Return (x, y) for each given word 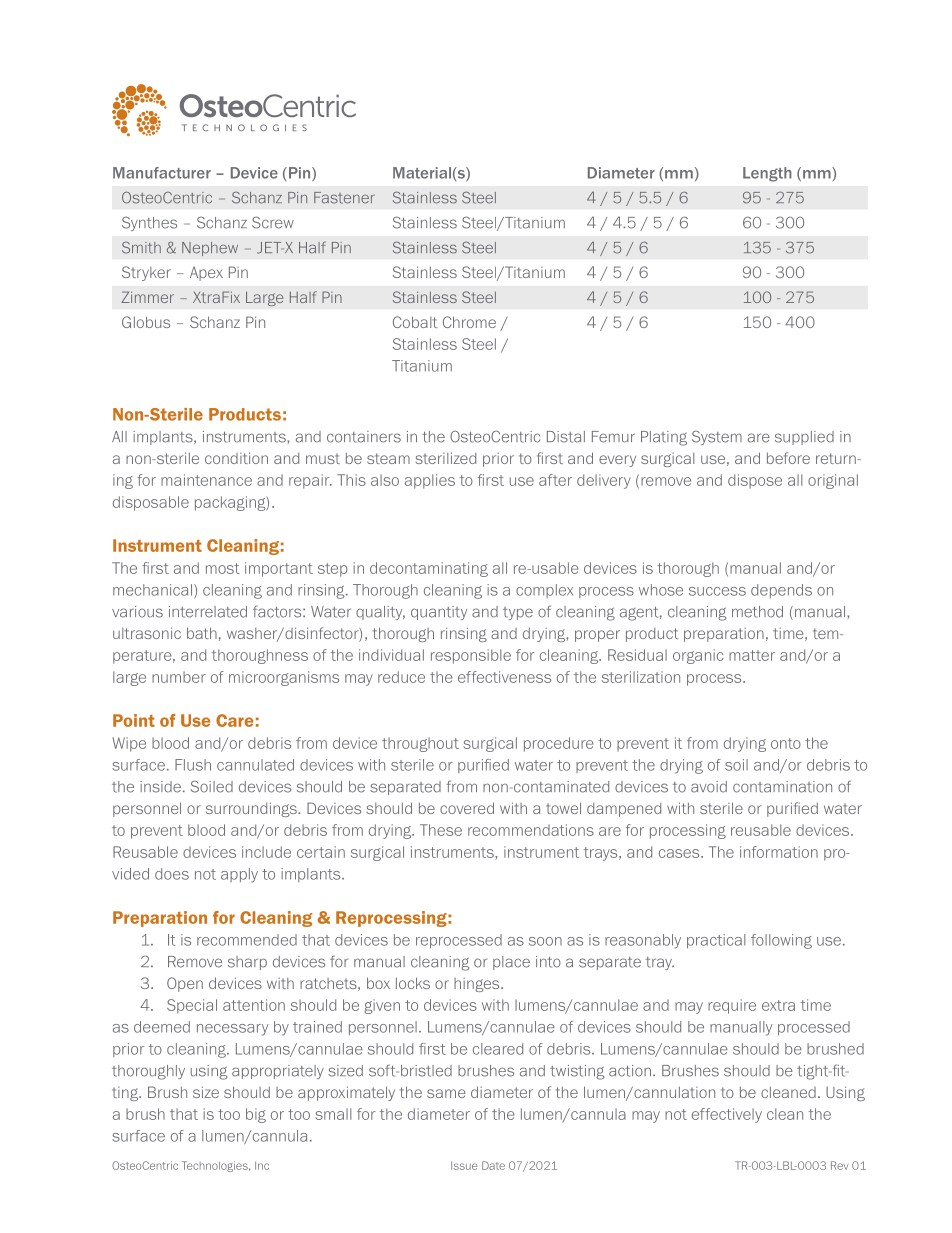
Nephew (210, 249)
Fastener (344, 198)
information (779, 852)
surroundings (252, 809)
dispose (755, 481)
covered (467, 808)
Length (767, 174)
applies (430, 481)
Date (493, 1165)
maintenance (206, 480)
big (256, 1115)
